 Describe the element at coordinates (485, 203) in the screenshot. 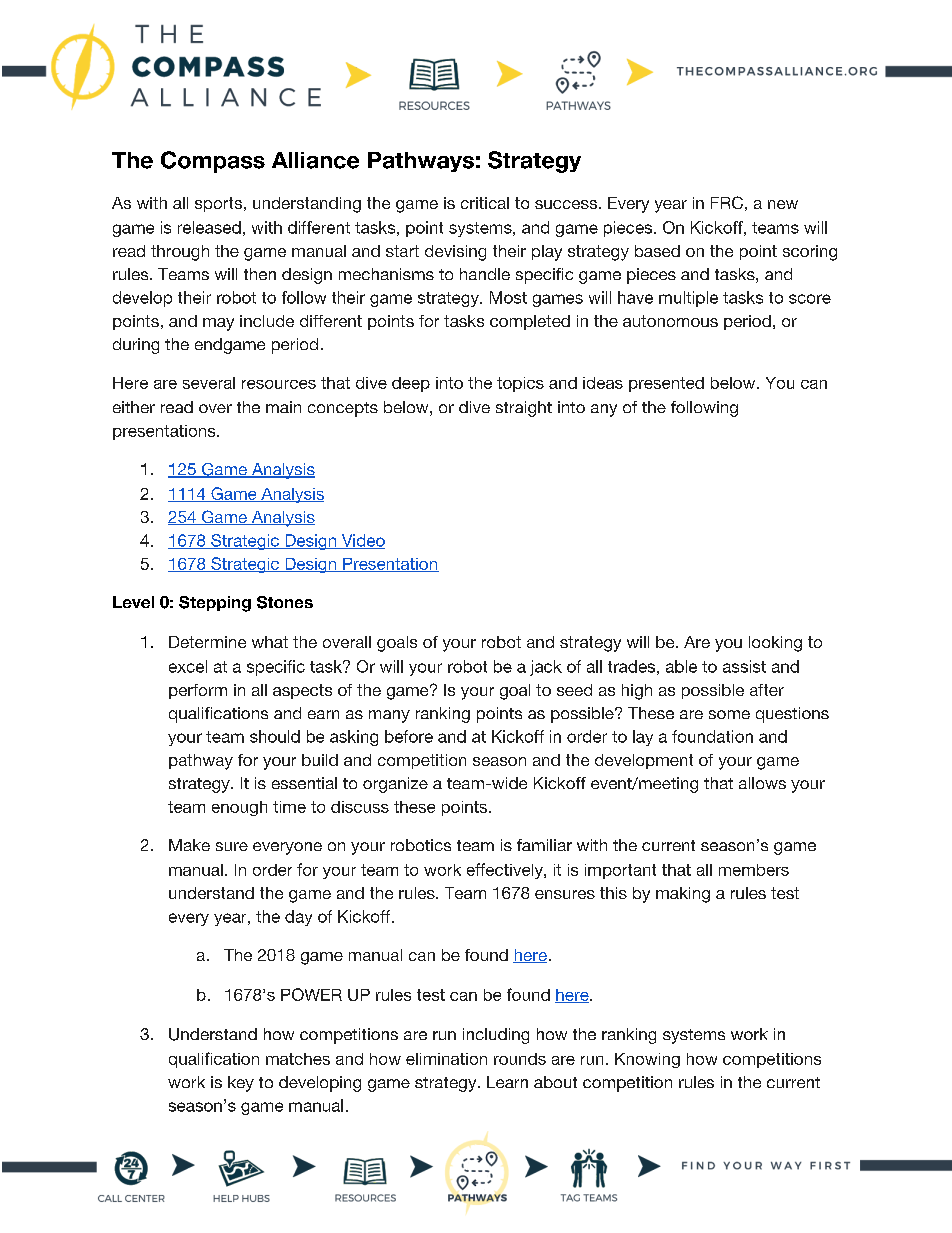

I see `critical` at that location.
